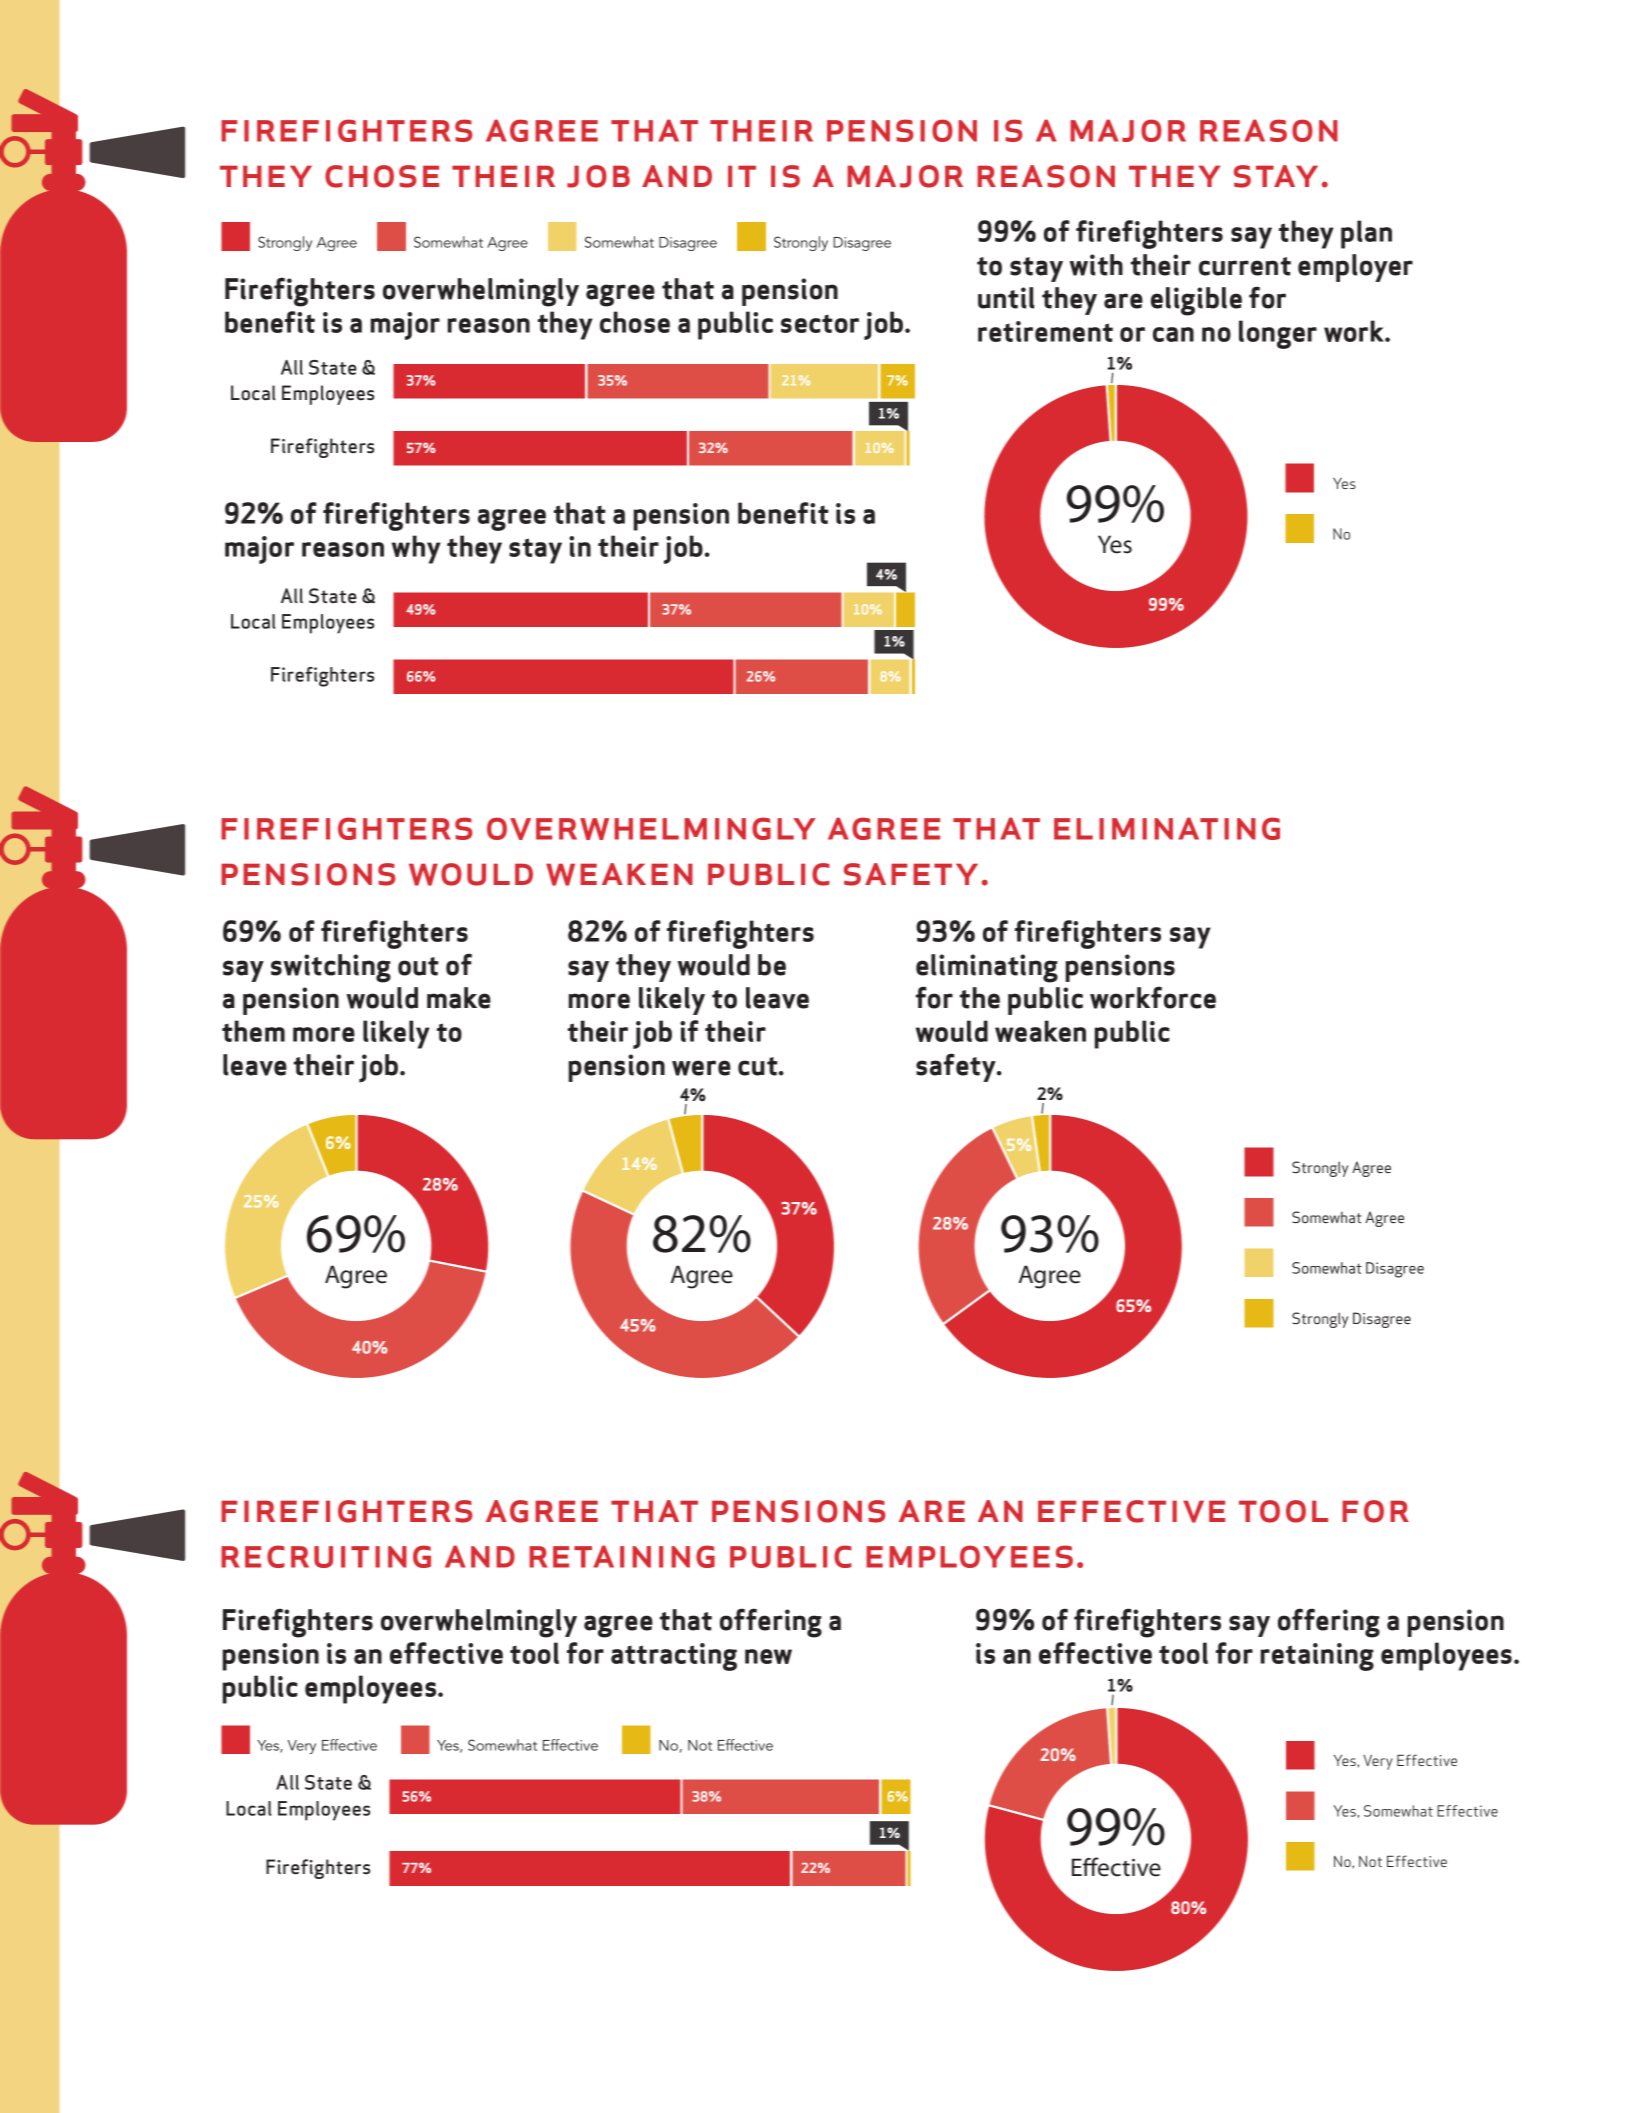 The image size is (1633, 2113). Describe the element at coordinates (326, 1556) in the screenshot. I see `recruiting` at that location.
